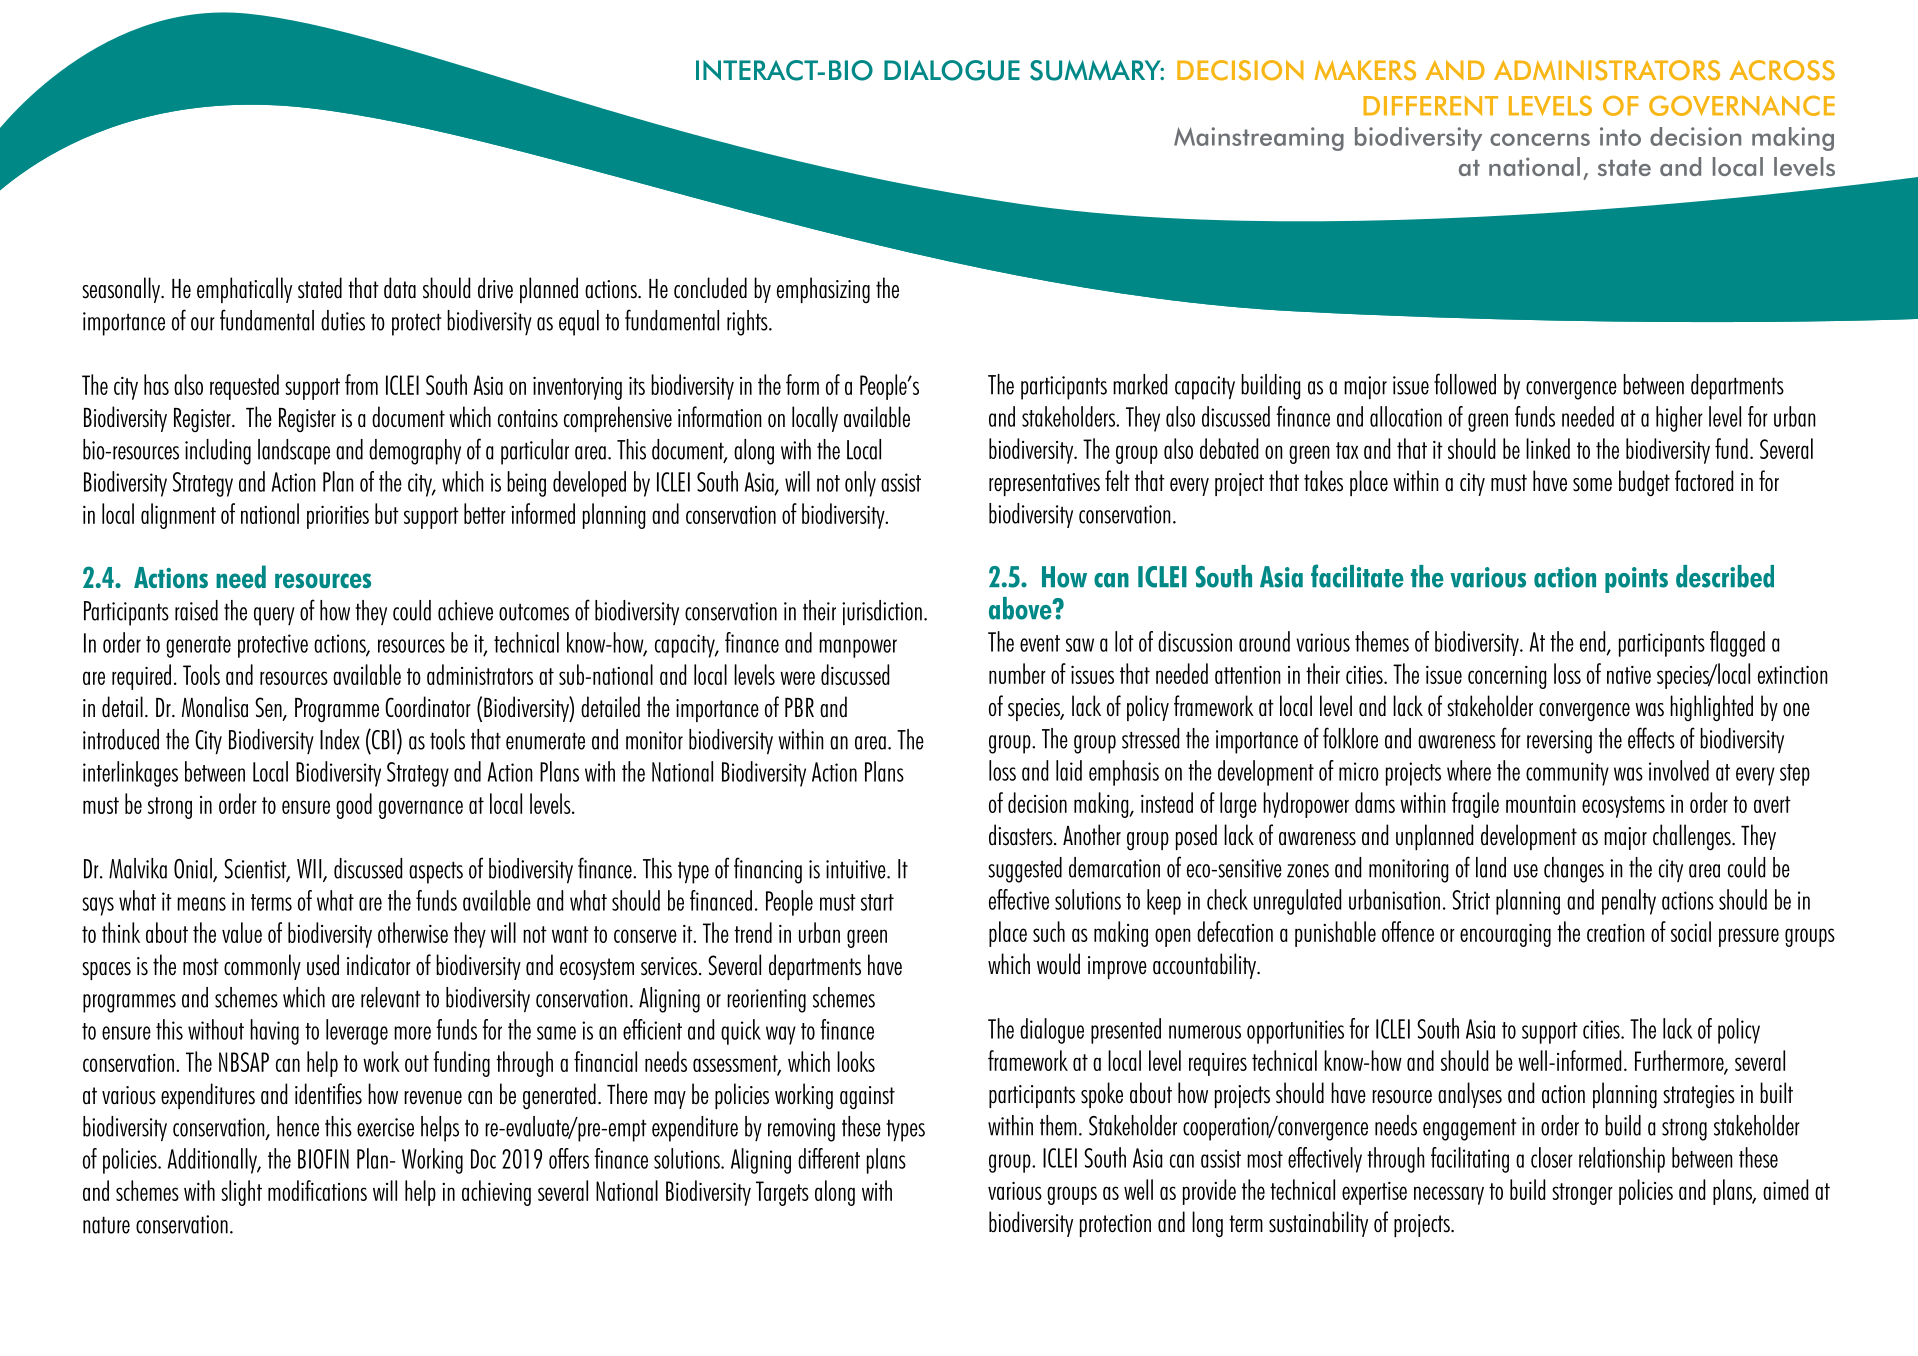 Image resolution: width=1918 pixels, height=1356 pixels. Describe the element at coordinates (244, 290) in the screenshot. I see `emphatically` at that location.
